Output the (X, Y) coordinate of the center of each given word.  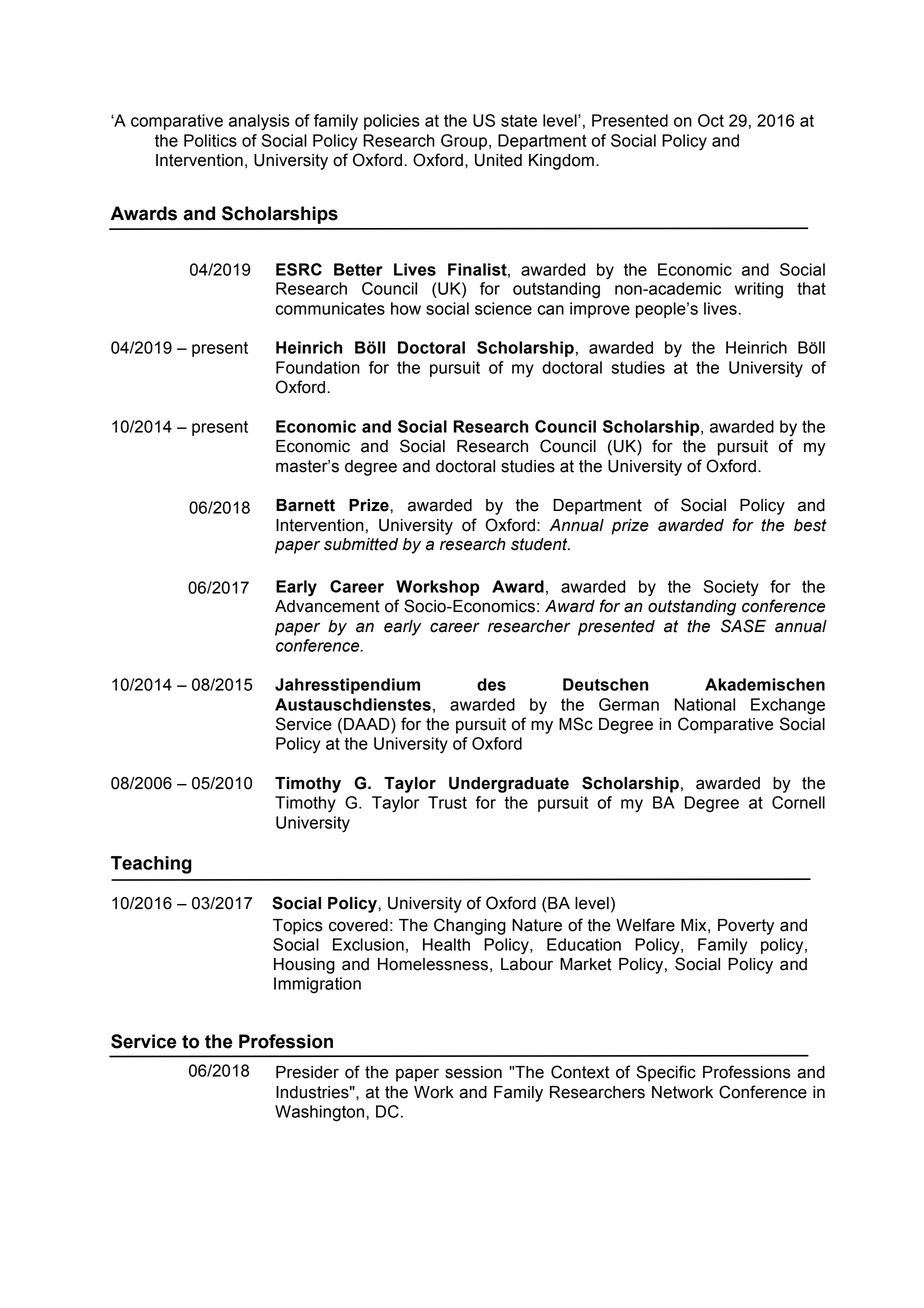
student (540, 544)
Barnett (305, 505)
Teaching (151, 865)
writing (759, 290)
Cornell (798, 802)
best (810, 525)
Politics (210, 140)
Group (464, 142)
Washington (321, 1113)
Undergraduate (509, 785)
